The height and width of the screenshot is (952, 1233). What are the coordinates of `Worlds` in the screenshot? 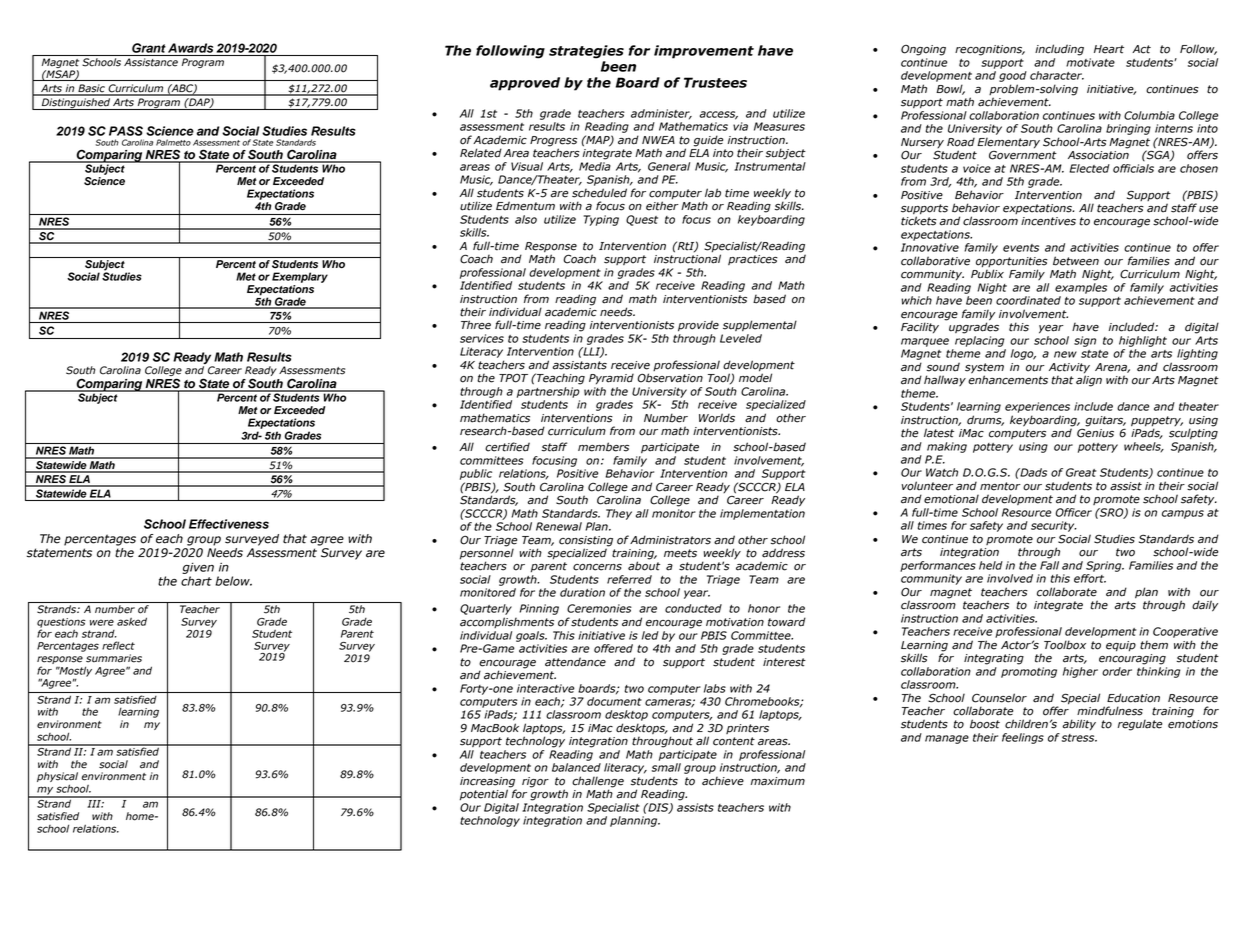 It's located at (717, 418).
